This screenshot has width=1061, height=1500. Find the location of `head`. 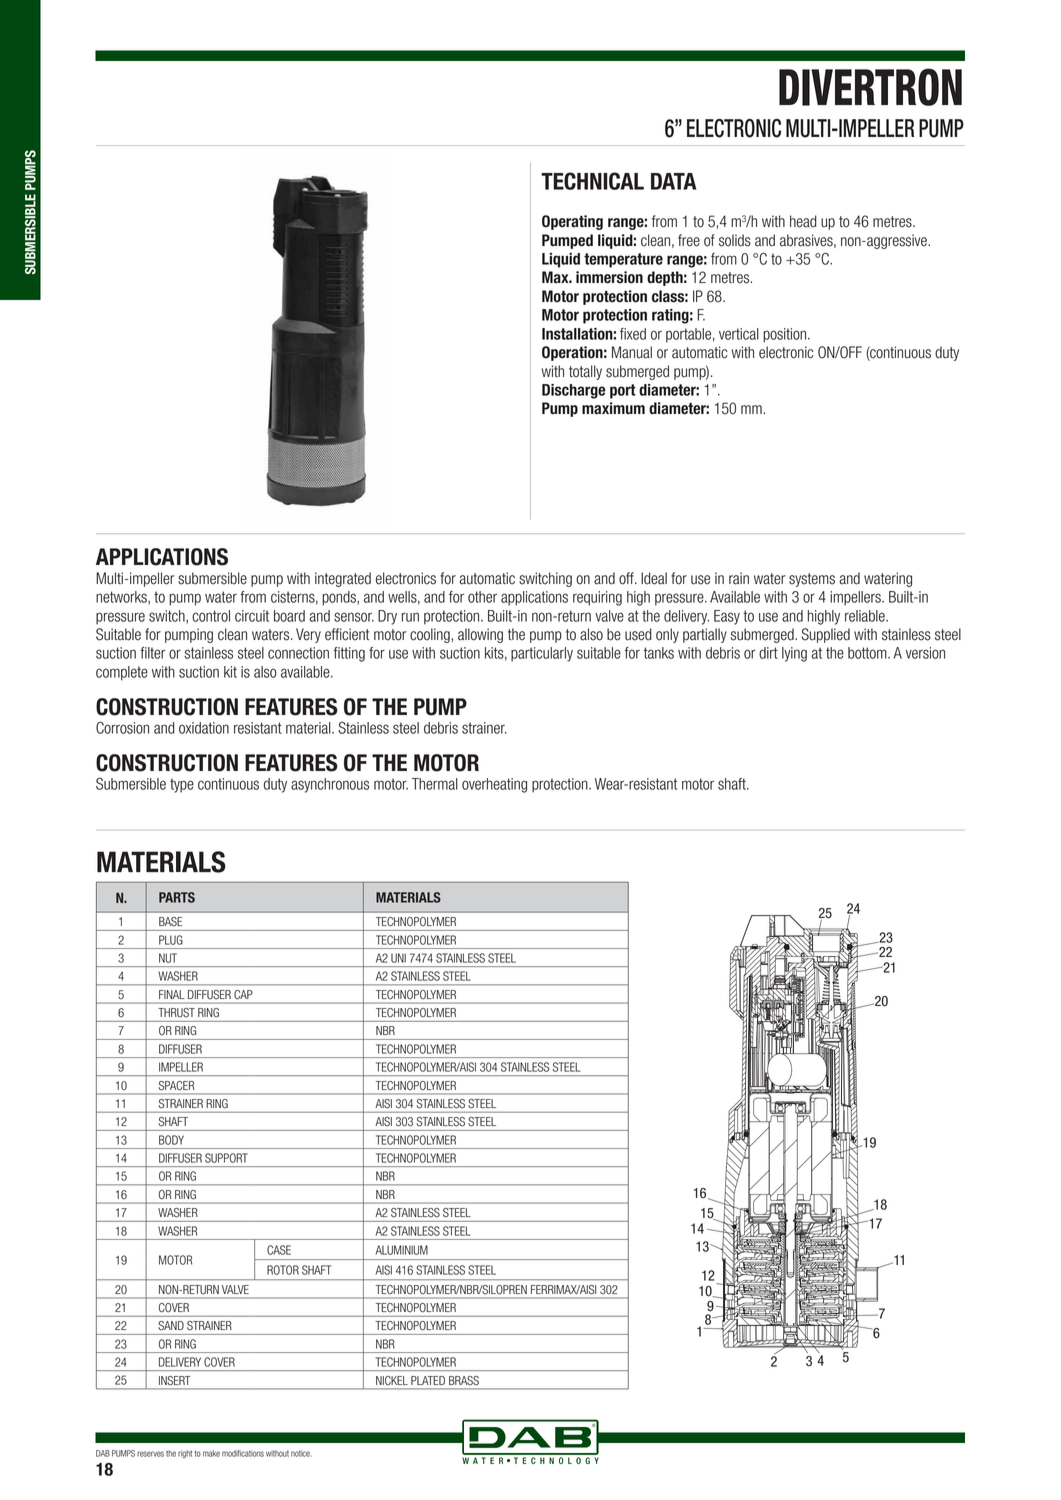

head is located at coordinates (803, 221).
